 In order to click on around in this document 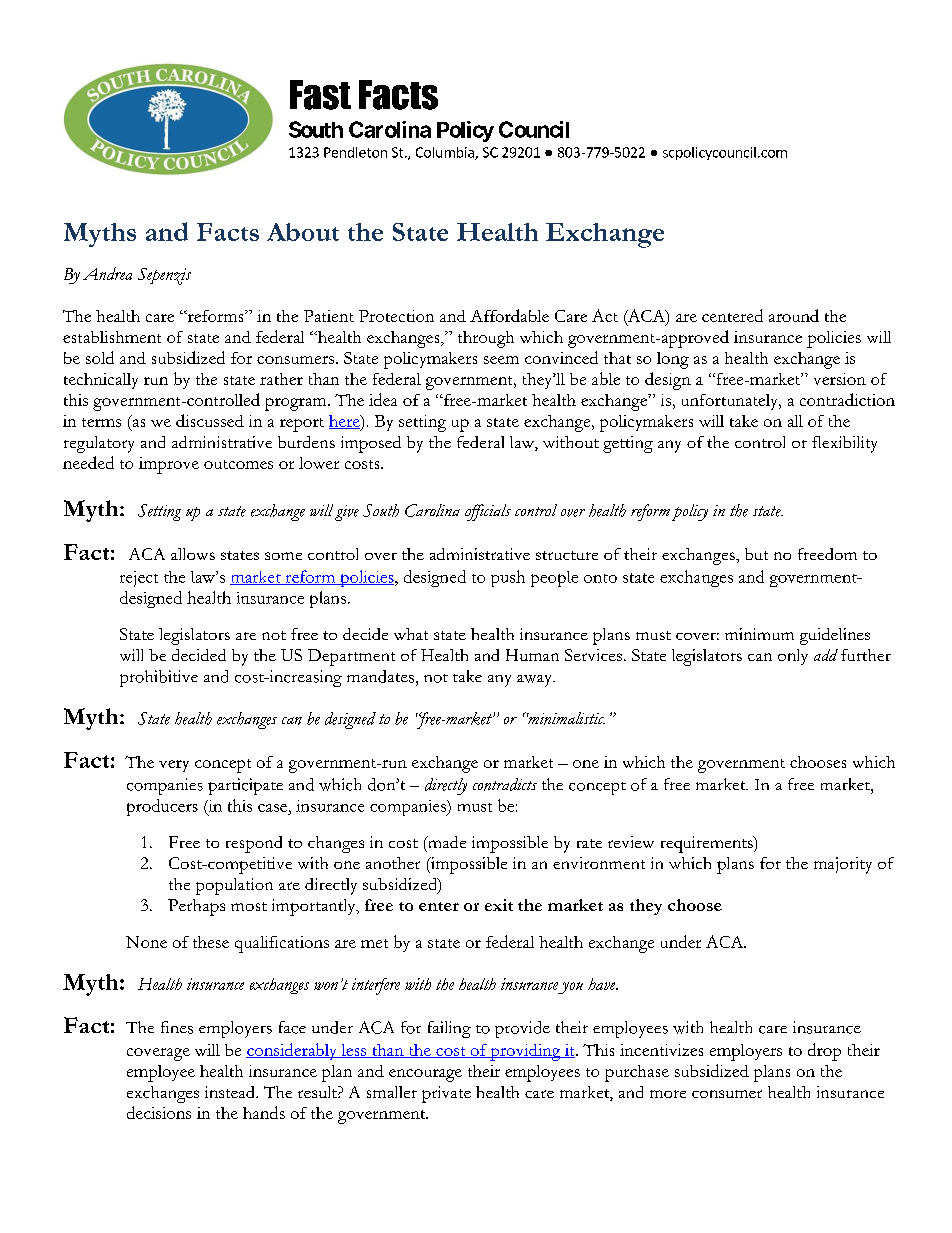, I will do `click(794, 315)`.
